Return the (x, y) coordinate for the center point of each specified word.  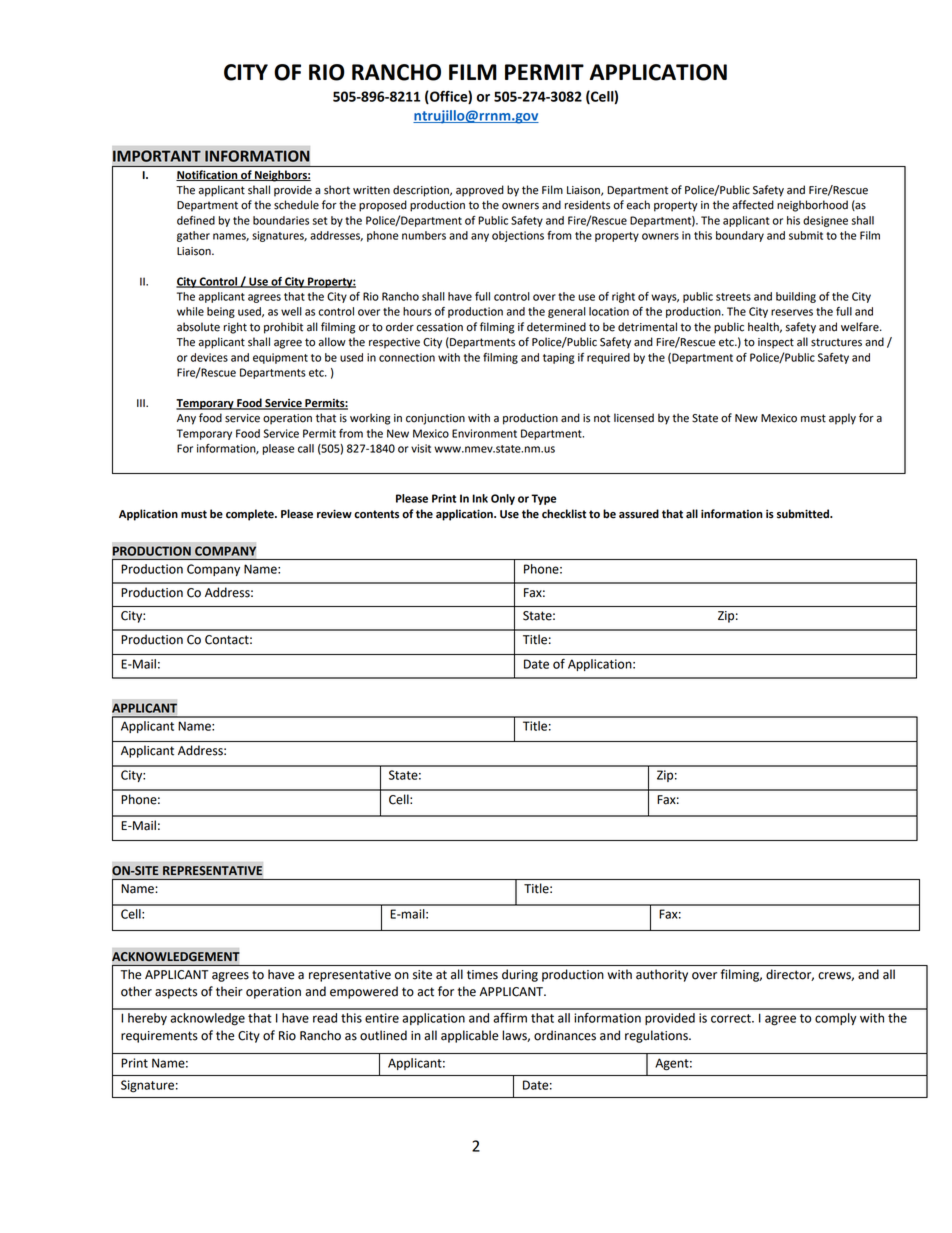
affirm (510, 1018)
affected (753, 205)
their (229, 991)
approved (480, 191)
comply (836, 1019)
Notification (208, 175)
